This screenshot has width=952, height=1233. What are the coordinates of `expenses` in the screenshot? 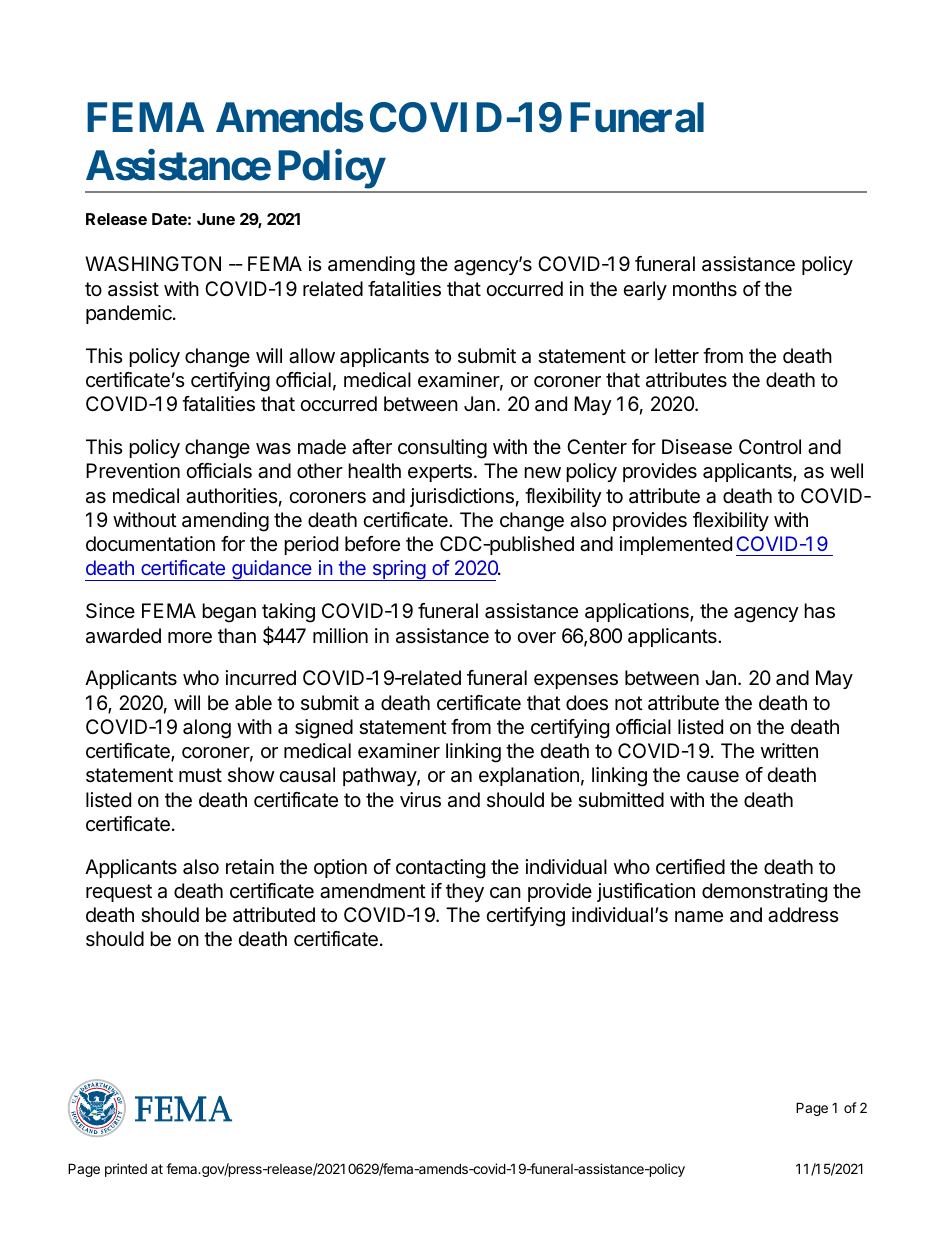 It's located at (576, 681).
